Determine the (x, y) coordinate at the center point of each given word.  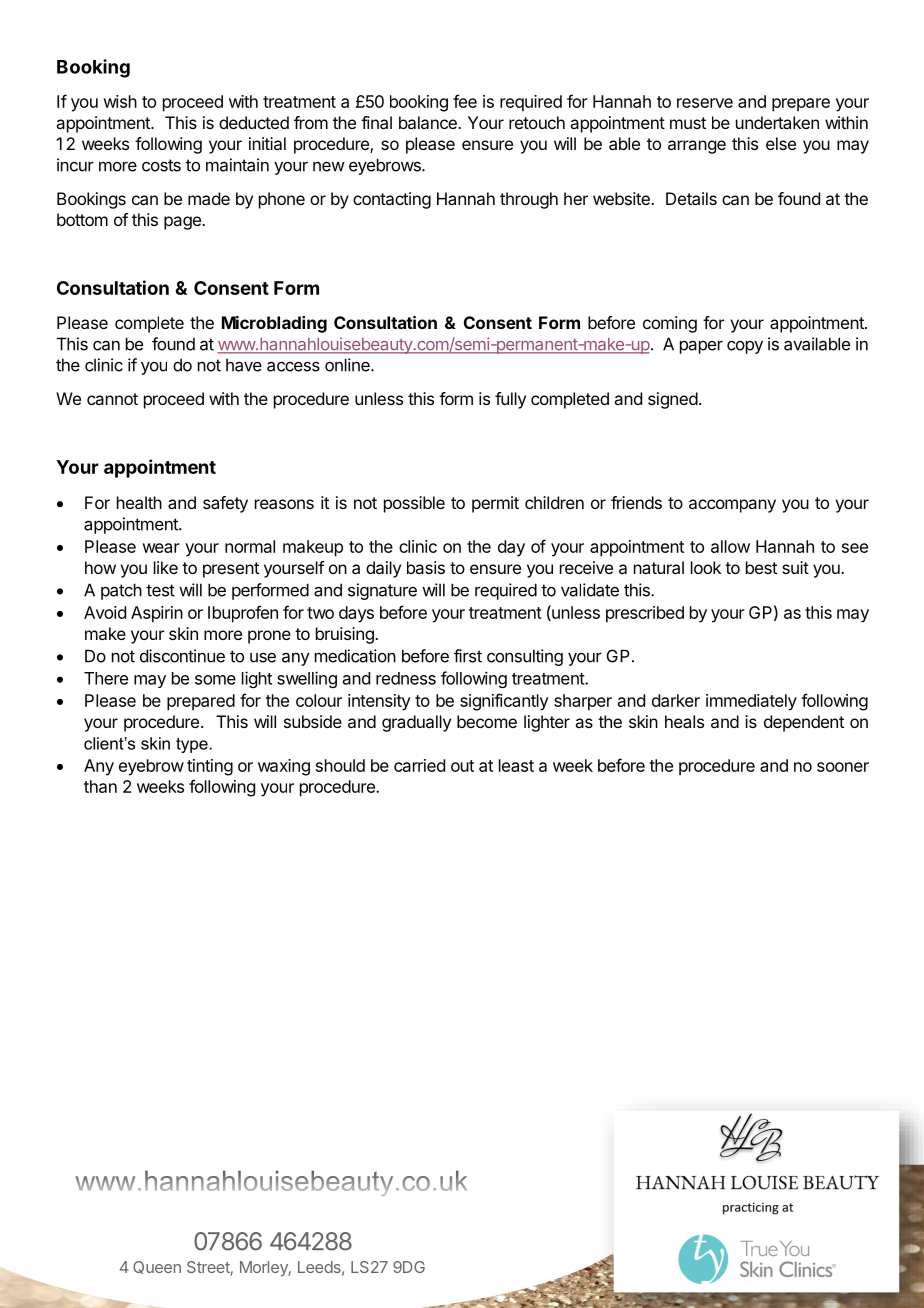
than (100, 786)
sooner (843, 767)
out (462, 766)
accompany (732, 506)
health (139, 502)
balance (429, 122)
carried (419, 765)
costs (161, 165)
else (781, 143)
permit (495, 504)
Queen (157, 1267)
